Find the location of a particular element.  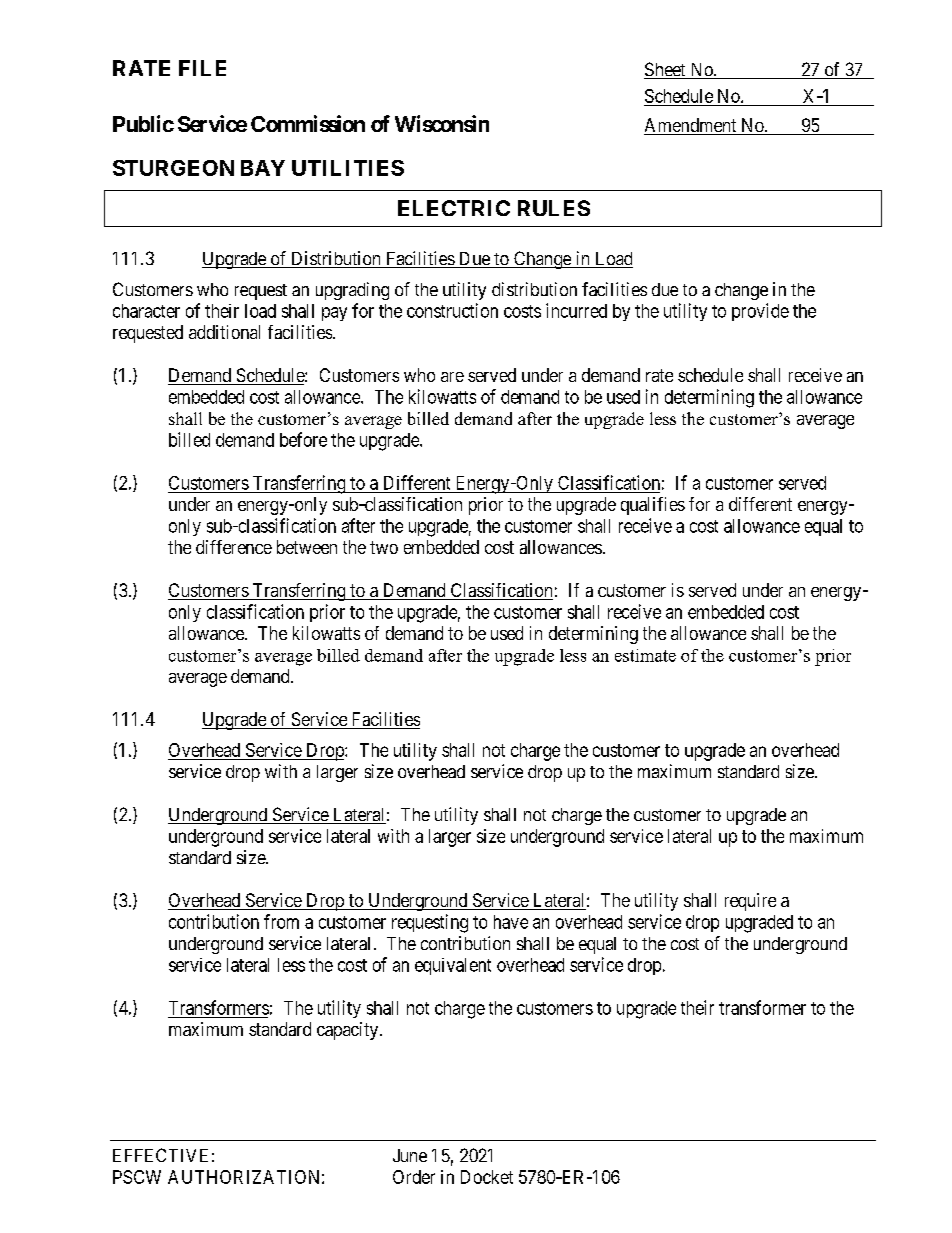

estimate is located at coordinates (645, 655).
